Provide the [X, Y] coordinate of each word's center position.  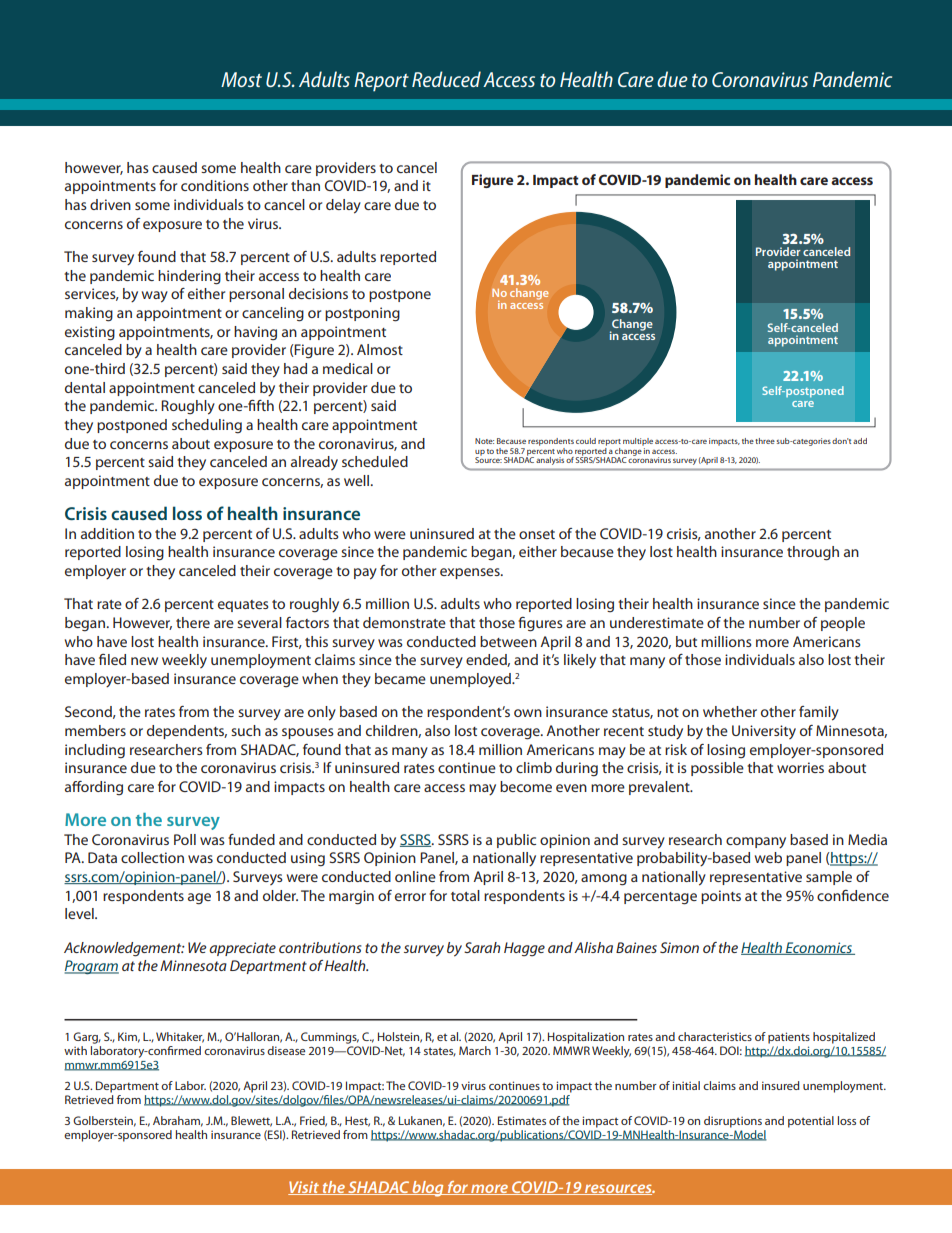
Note [484, 441]
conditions [215, 185]
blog [428, 1189]
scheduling [207, 426]
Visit [305, 1188]
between [508, 641]
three [765, 441]
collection [152, 857]
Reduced [446, 79]
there [193, 622]
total [465, 895]
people [843, 624]
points [721, 897]
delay [343, 206]
